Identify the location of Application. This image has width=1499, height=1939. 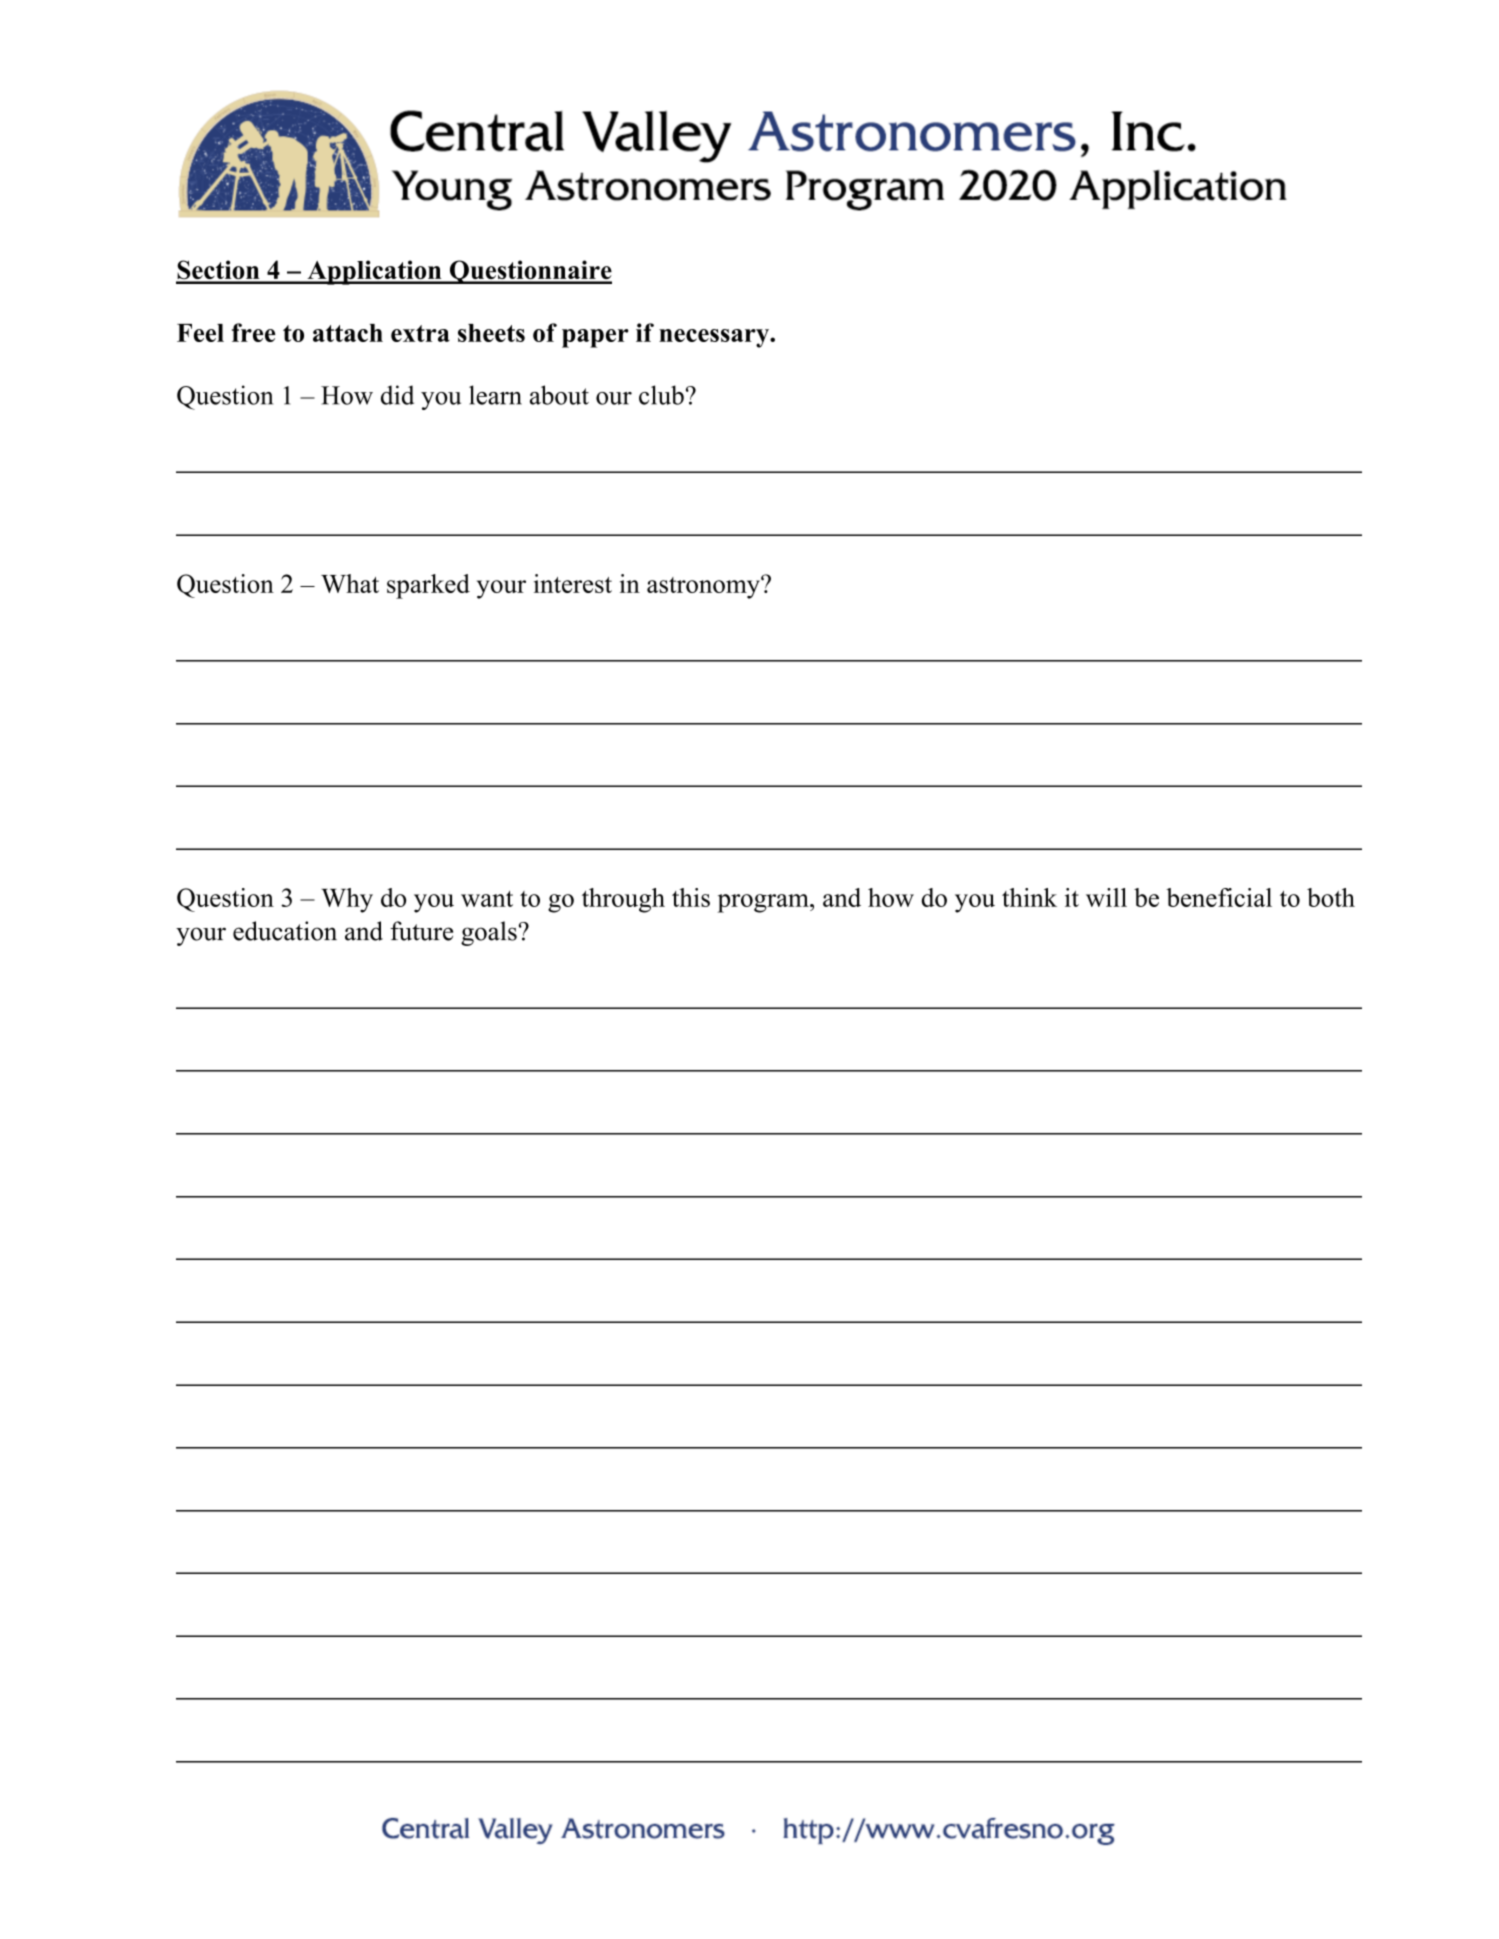
(374, 272).
